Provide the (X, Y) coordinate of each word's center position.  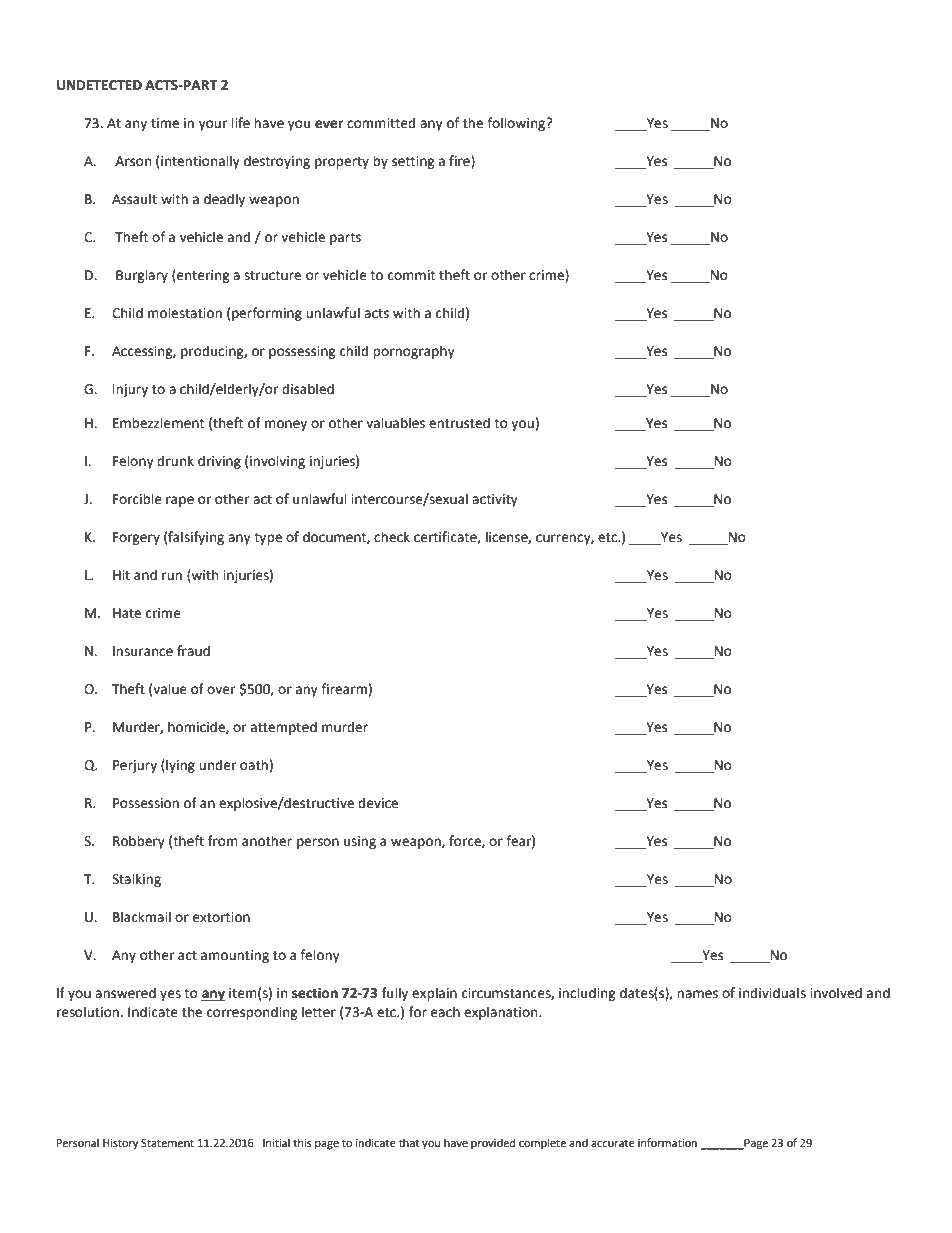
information (667, 1142)
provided (493, 1144)
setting (413, 162)
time (165, 123)
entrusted (459, 423)
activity (495, 500)
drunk (175, 461)
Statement (167, 1143)
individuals (772, 993)
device (378, 803)
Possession (146, 803)
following (517, 124)
